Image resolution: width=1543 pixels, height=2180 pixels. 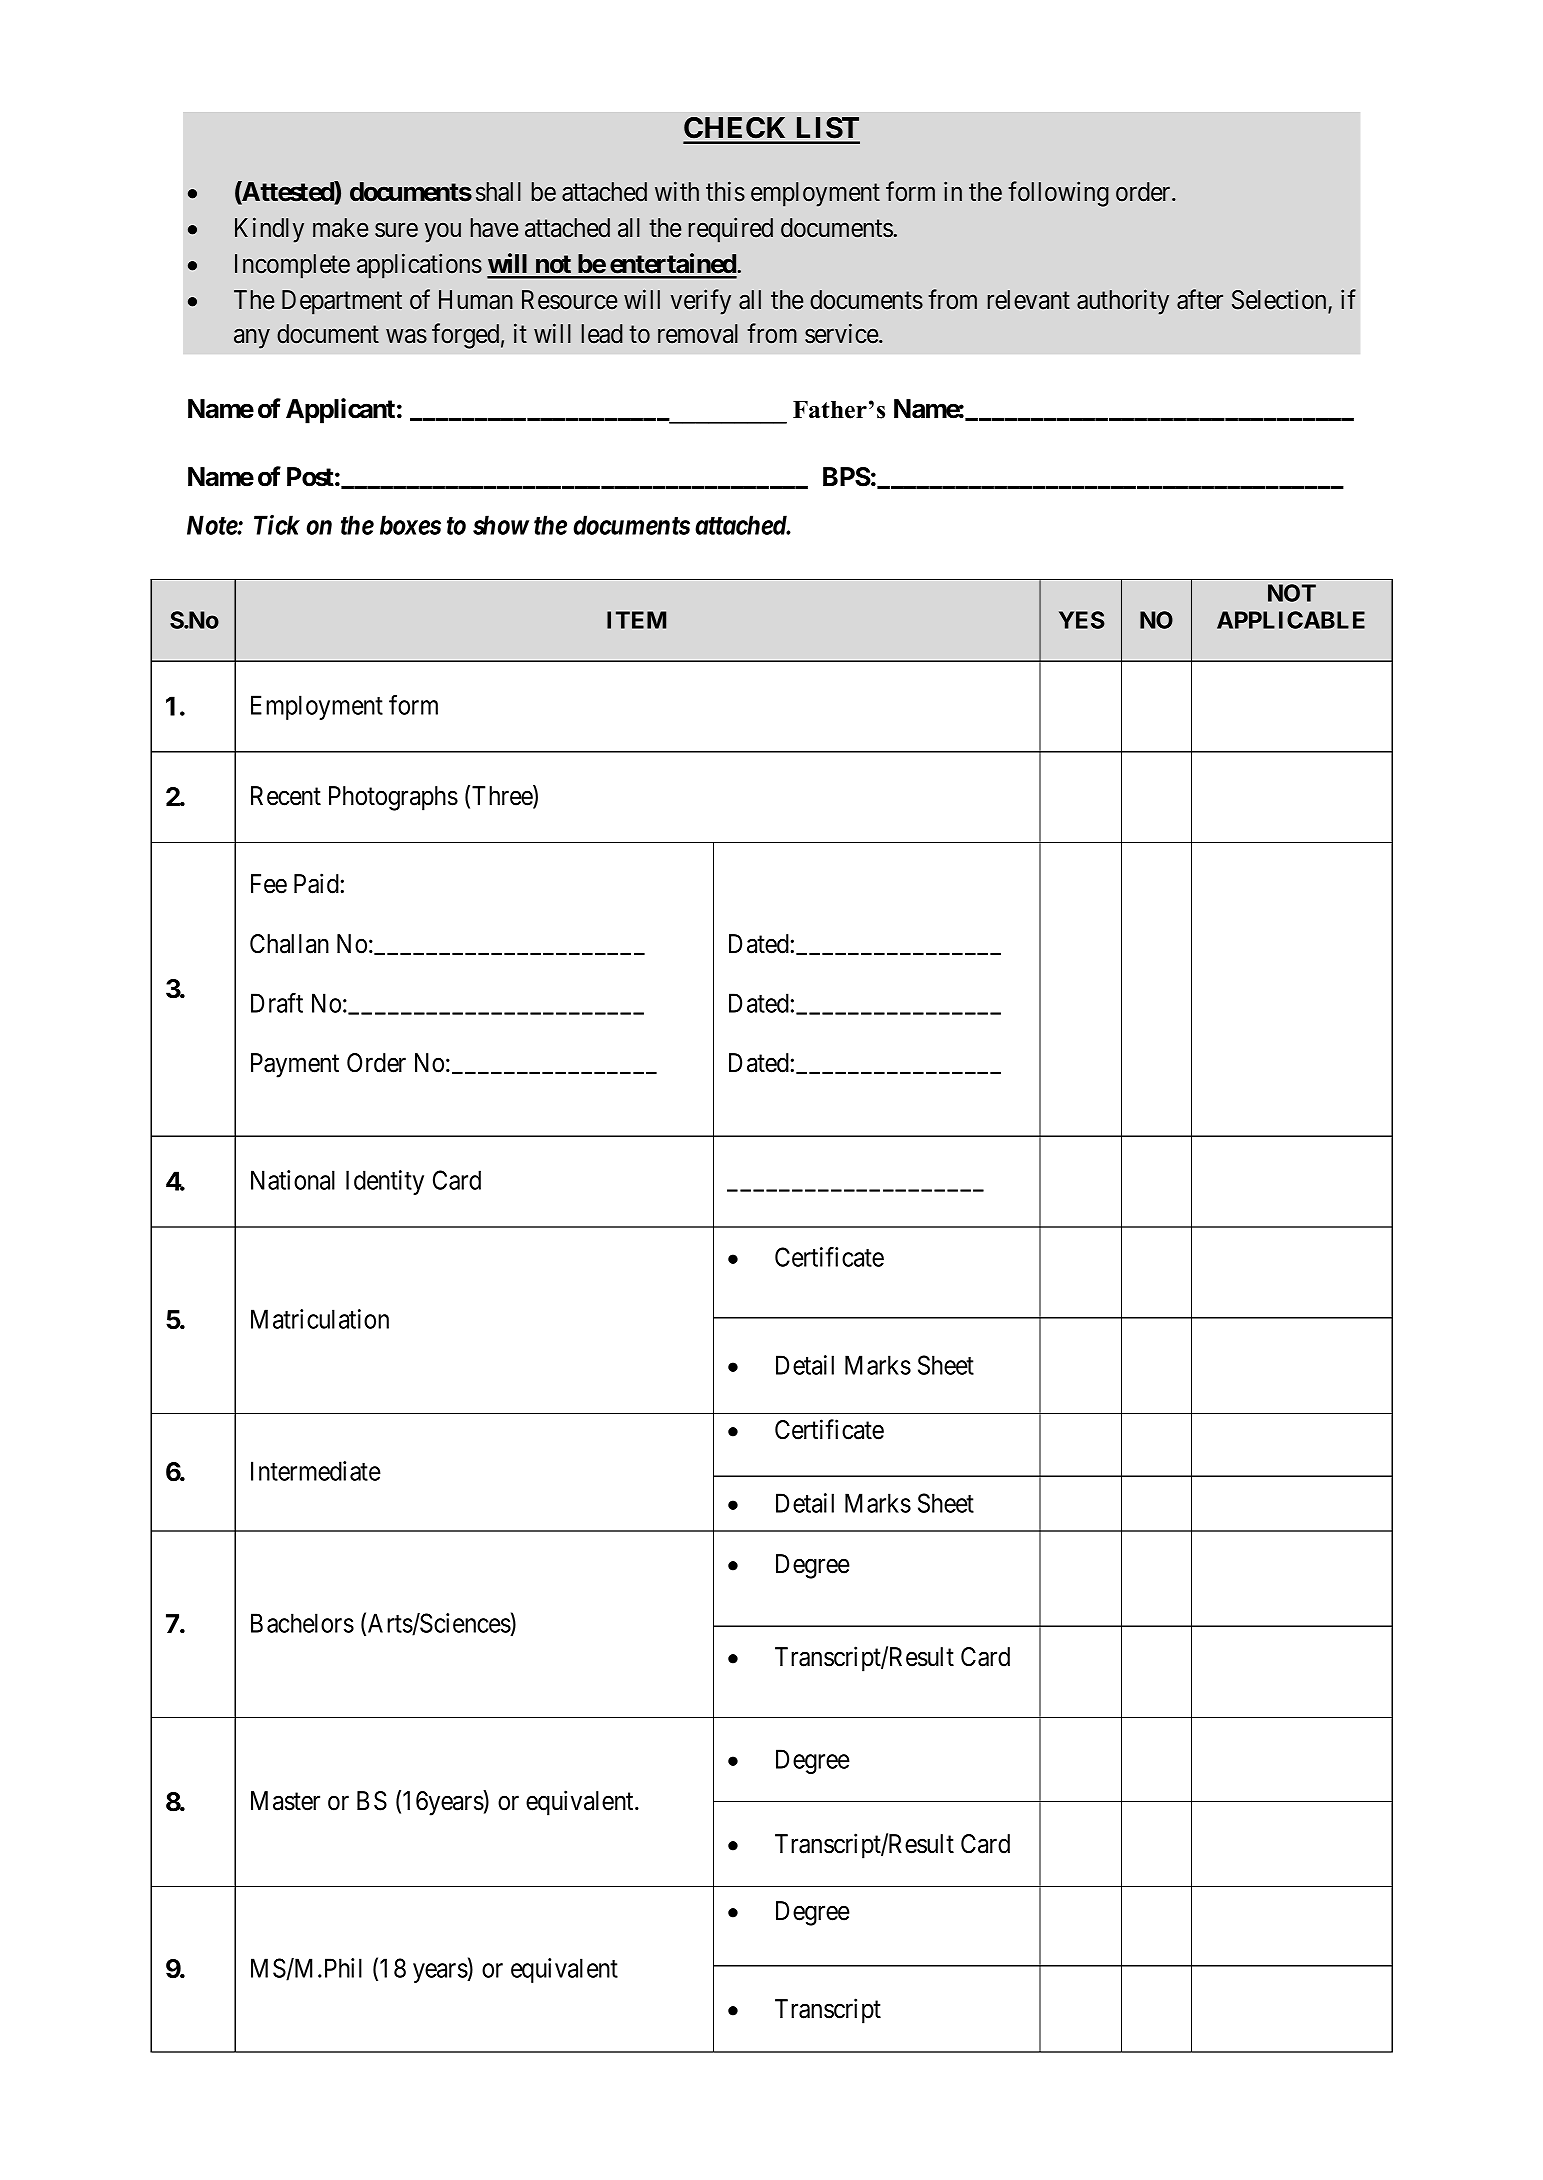 What do you see at coordinates (1200, 299) in the image?
I see `after` at bounding box center [1200, 299].
